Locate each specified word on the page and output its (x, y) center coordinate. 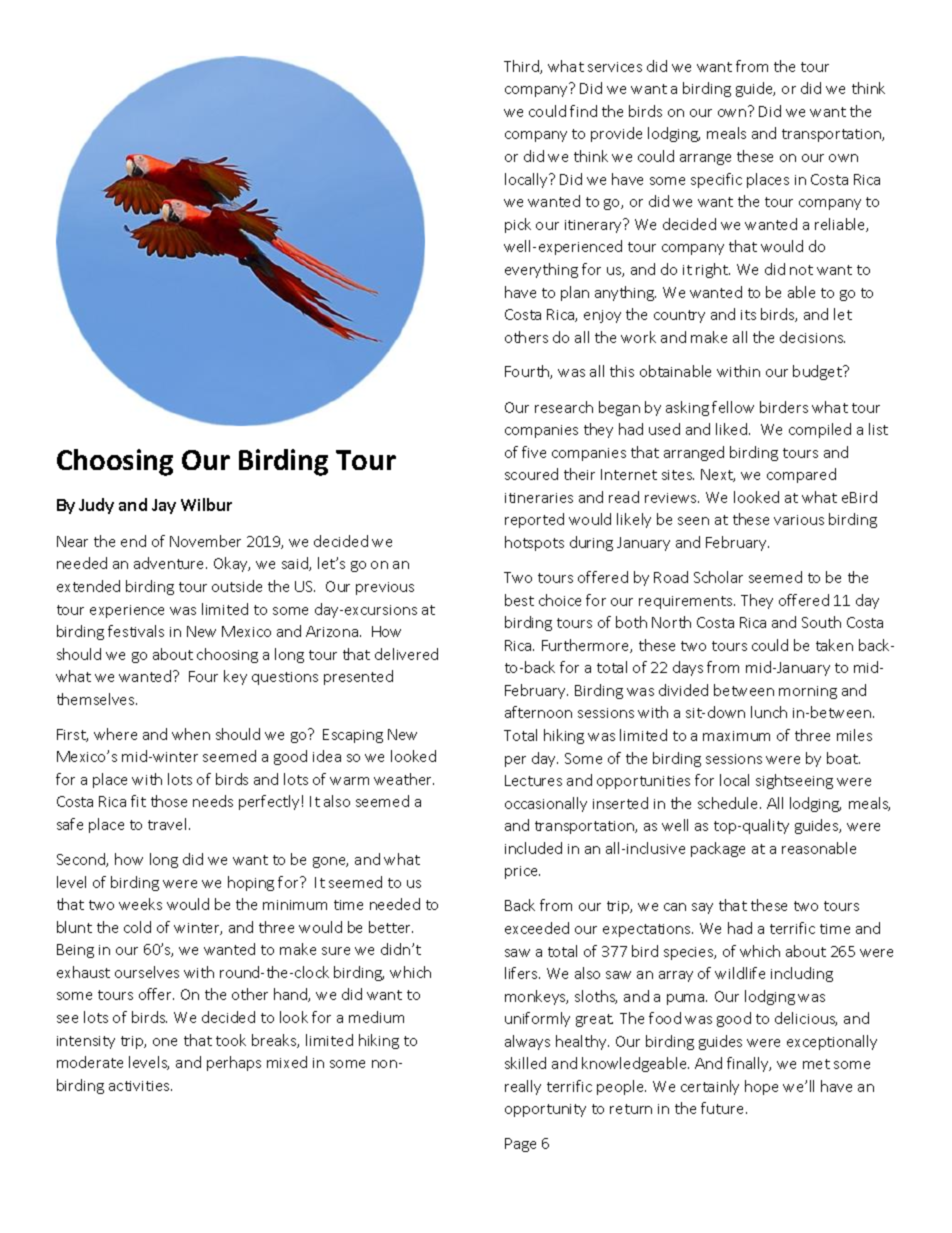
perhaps (234, 1063)
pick (518, 225)
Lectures (533, 780)
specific (716, 180)
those (169, 801)
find (583, 111)
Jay (164, 506)
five (534, 452)
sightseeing (794, 781)
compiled (820, 430)
